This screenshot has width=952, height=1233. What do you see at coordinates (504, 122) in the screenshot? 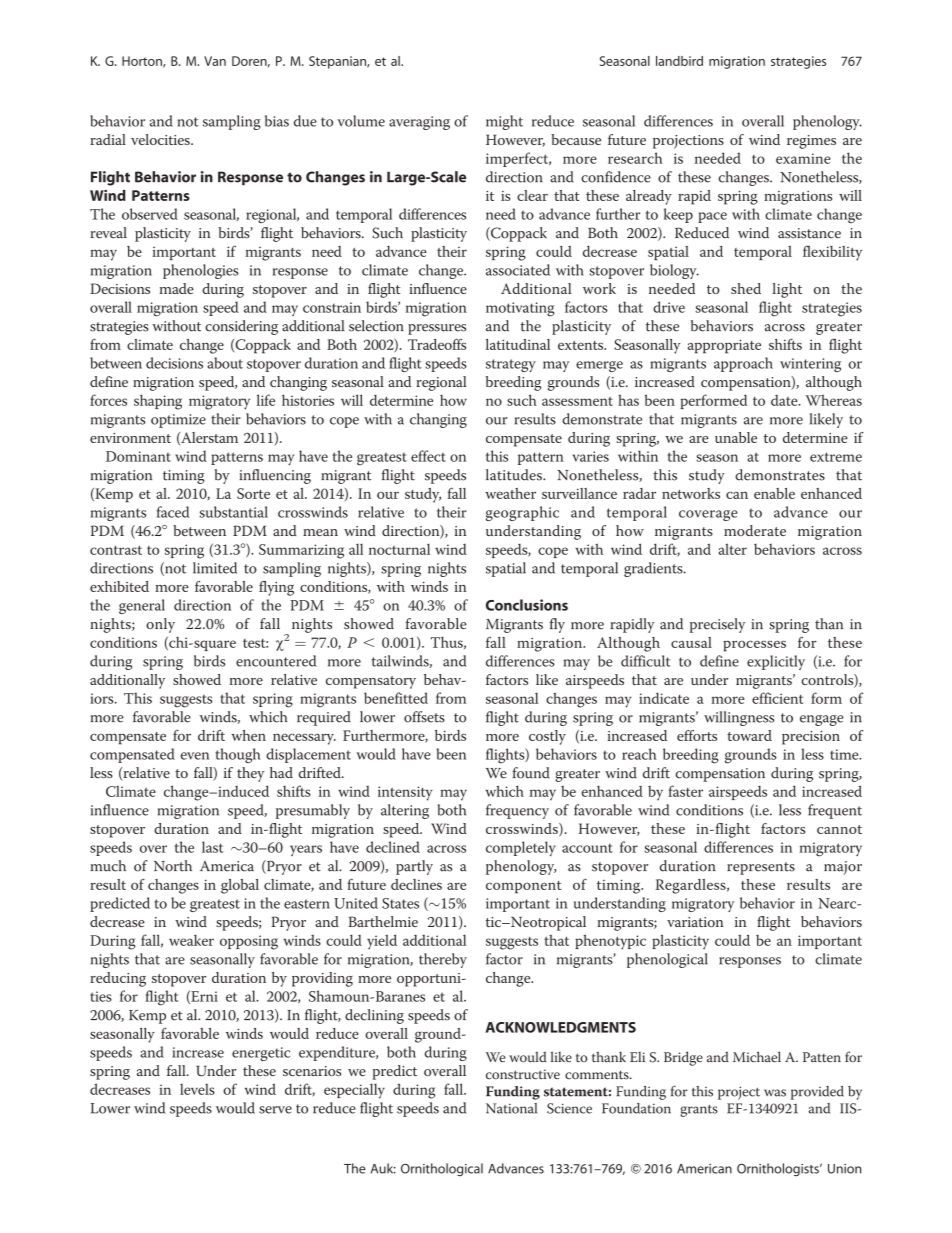
I see `might` at bounding box center [504, 122].
